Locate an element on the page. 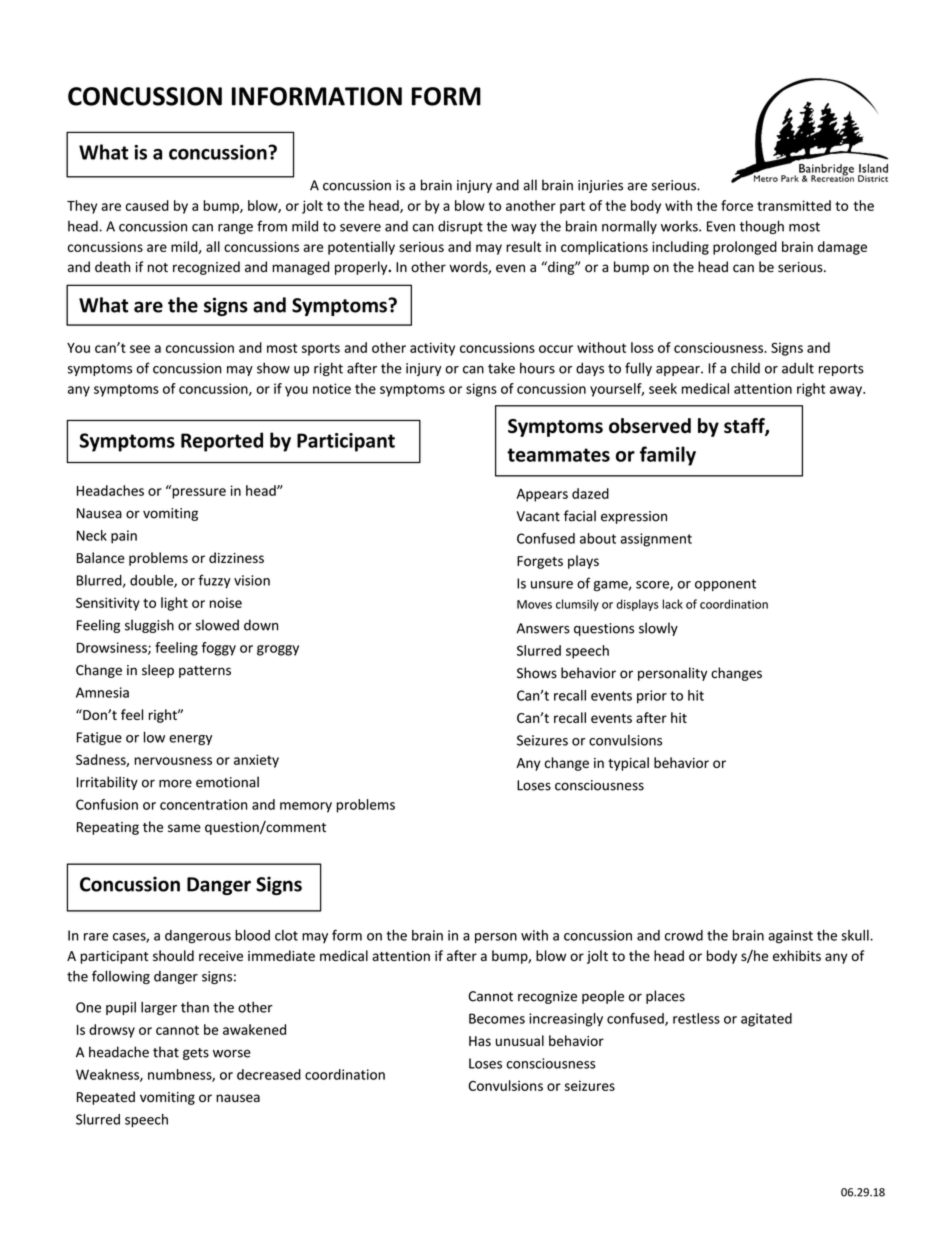 This image has width=952, height=1233. Answers is located at coordinates (543, 628).
